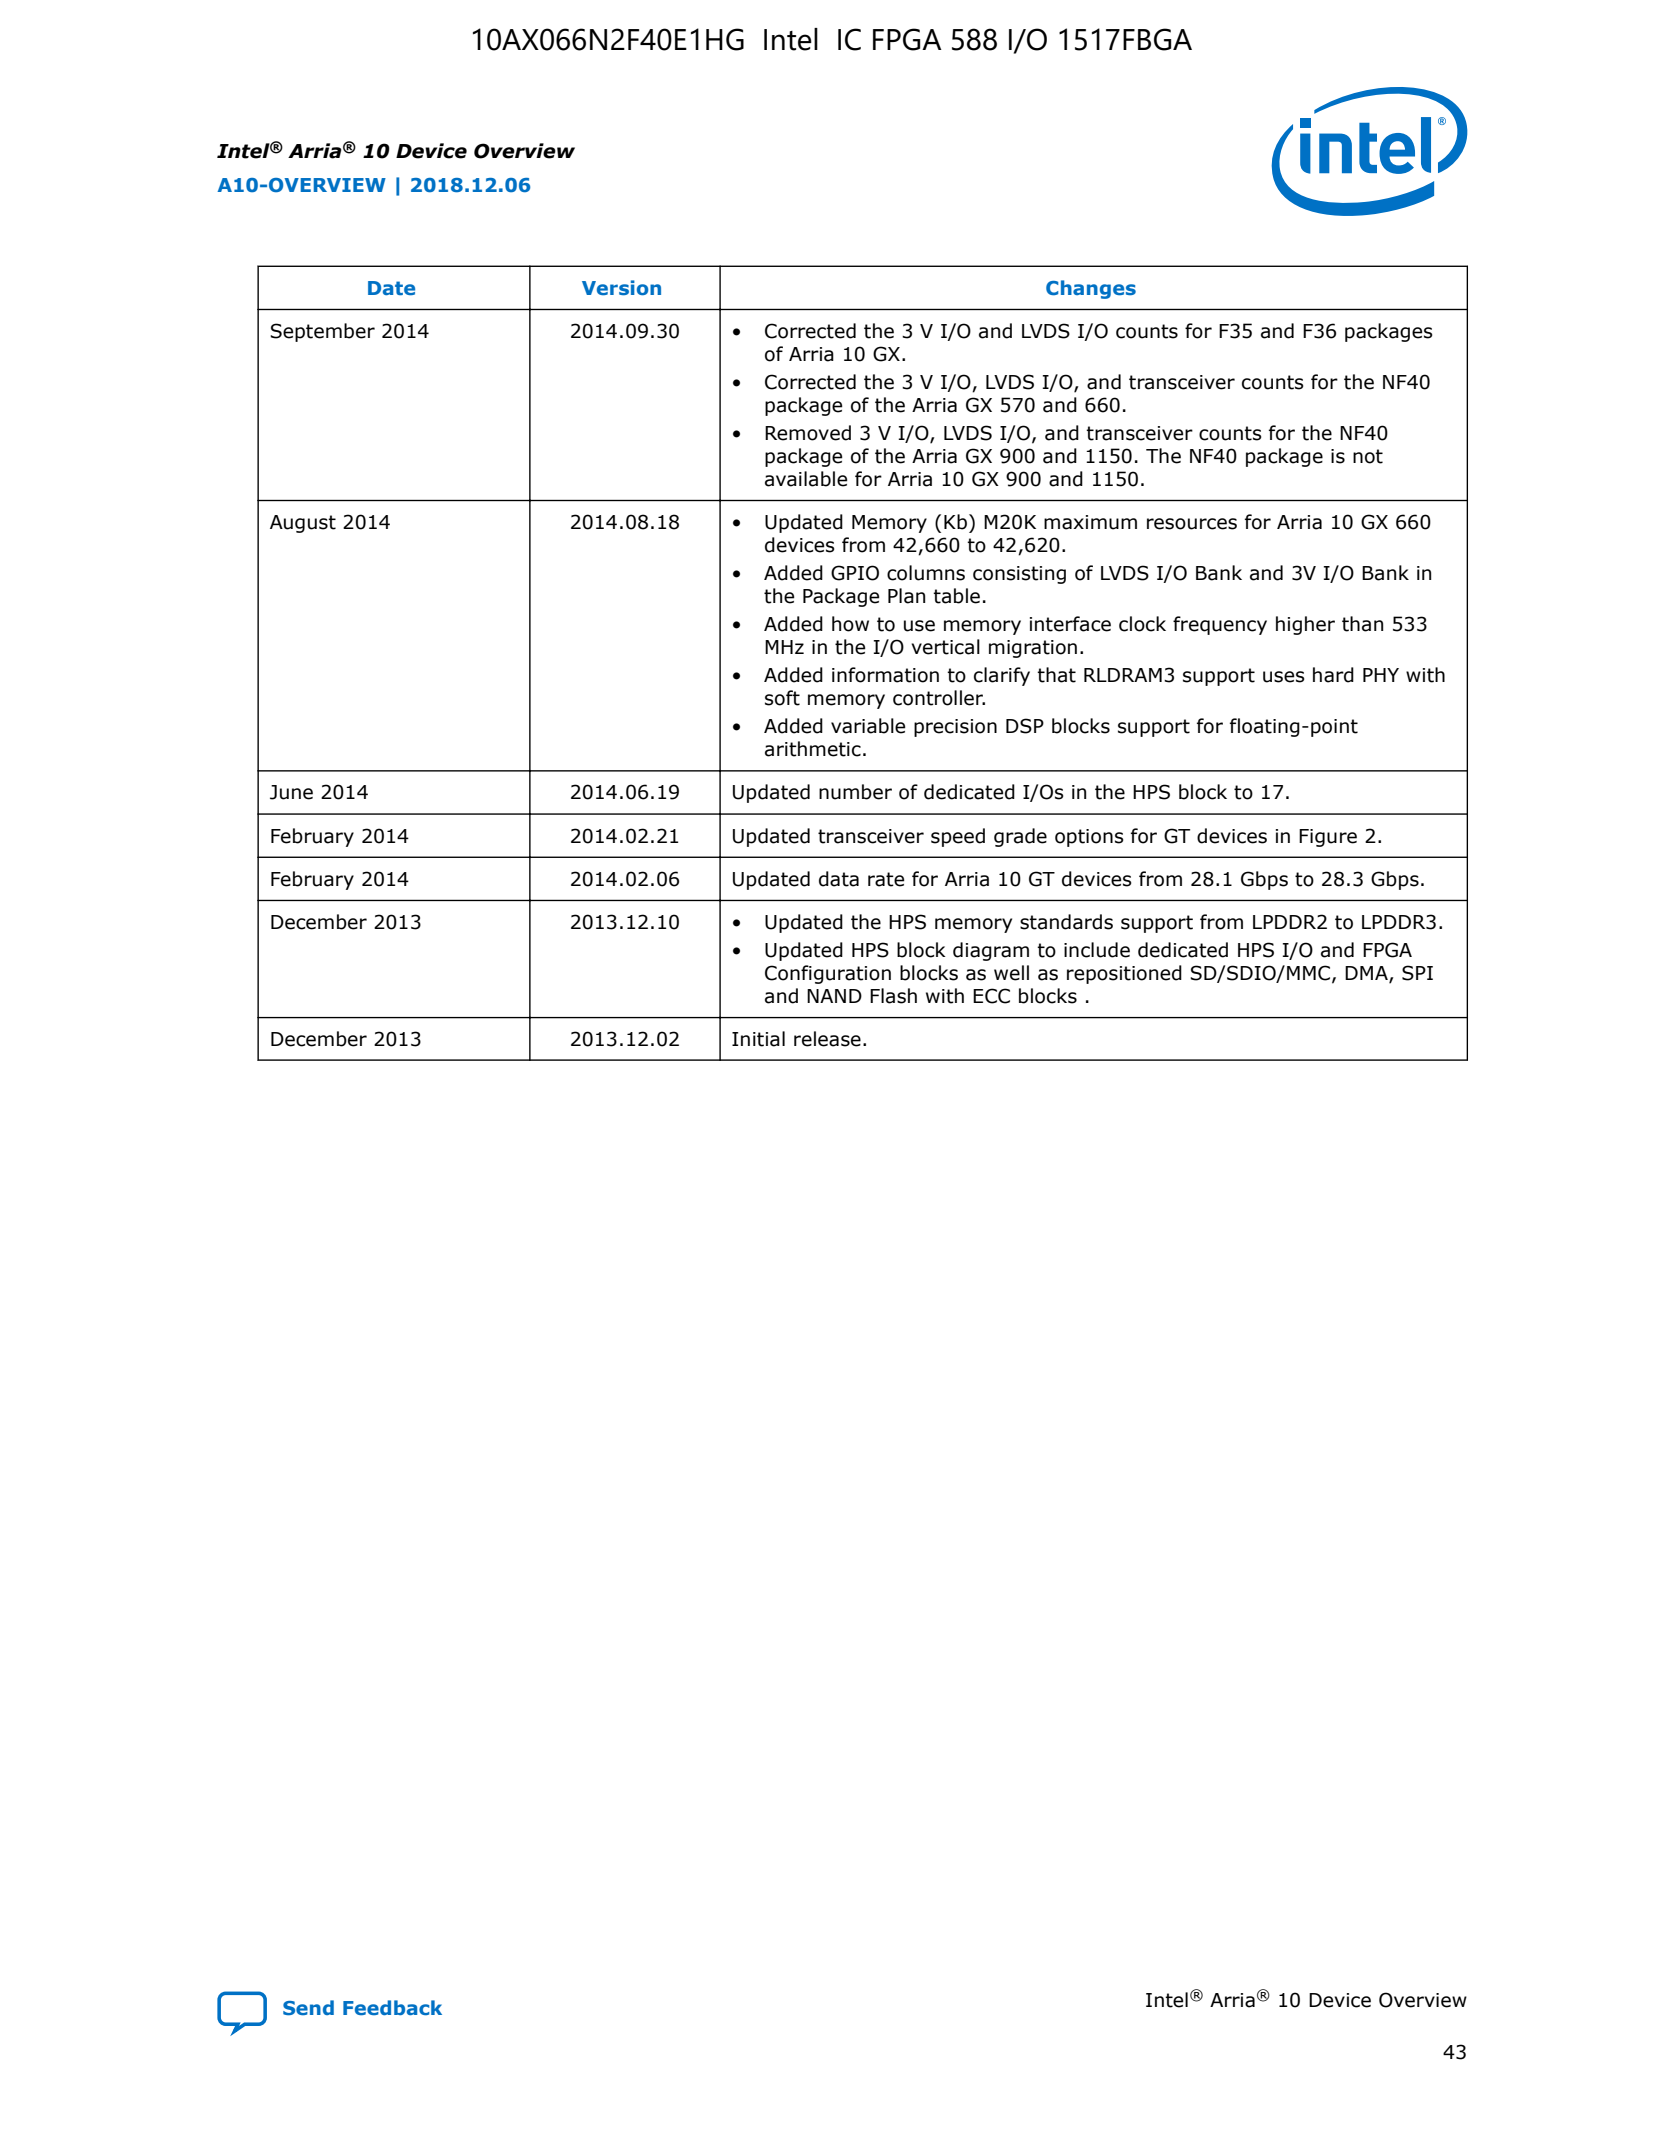 This screenshot has width=1663, height=2152. What do you see at coordinates (392, 2007) in the screenshot?
I see `Feedback` at bounding box center [392, 2007].
